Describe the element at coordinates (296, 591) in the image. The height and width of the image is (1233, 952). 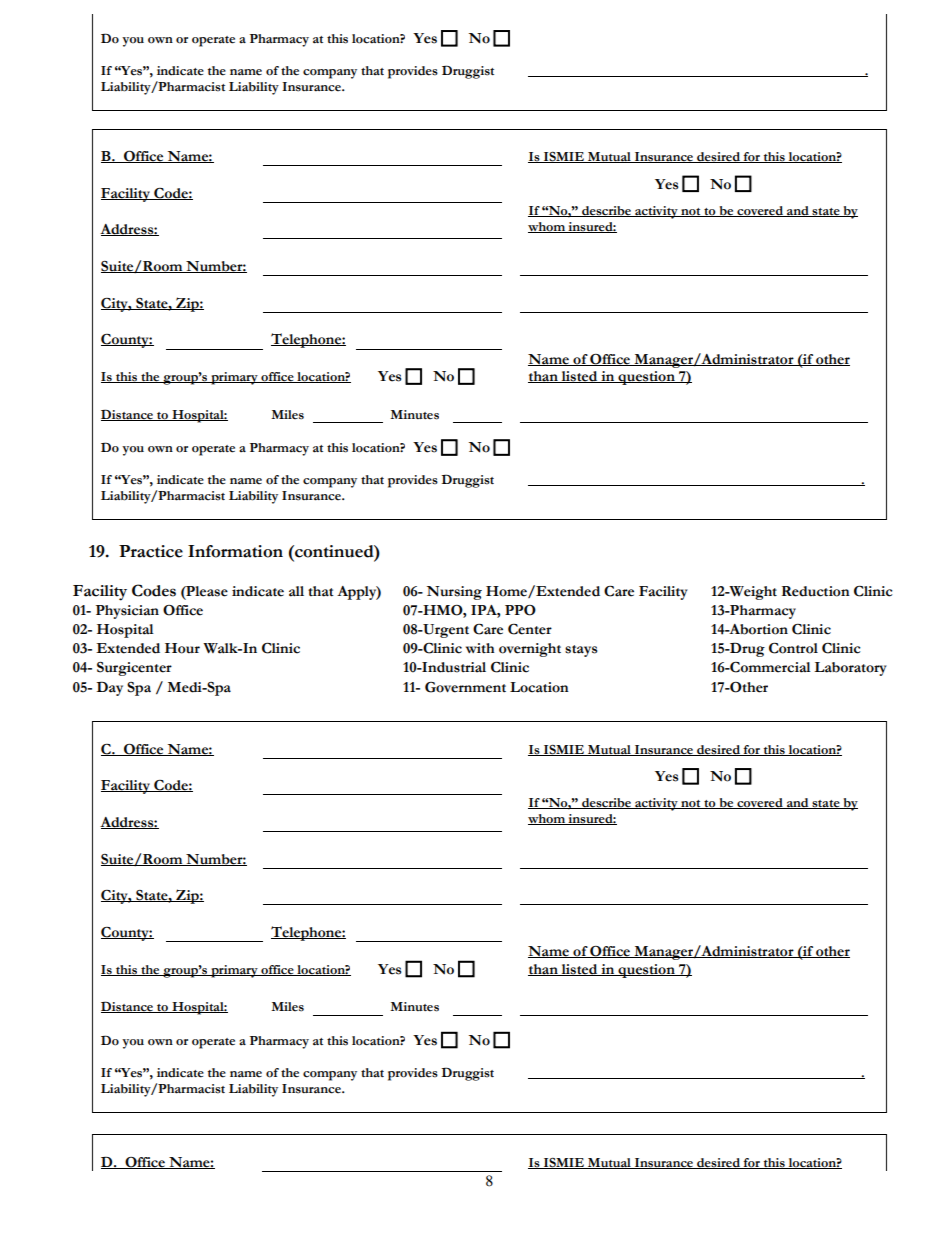
I see `all` at that location.
